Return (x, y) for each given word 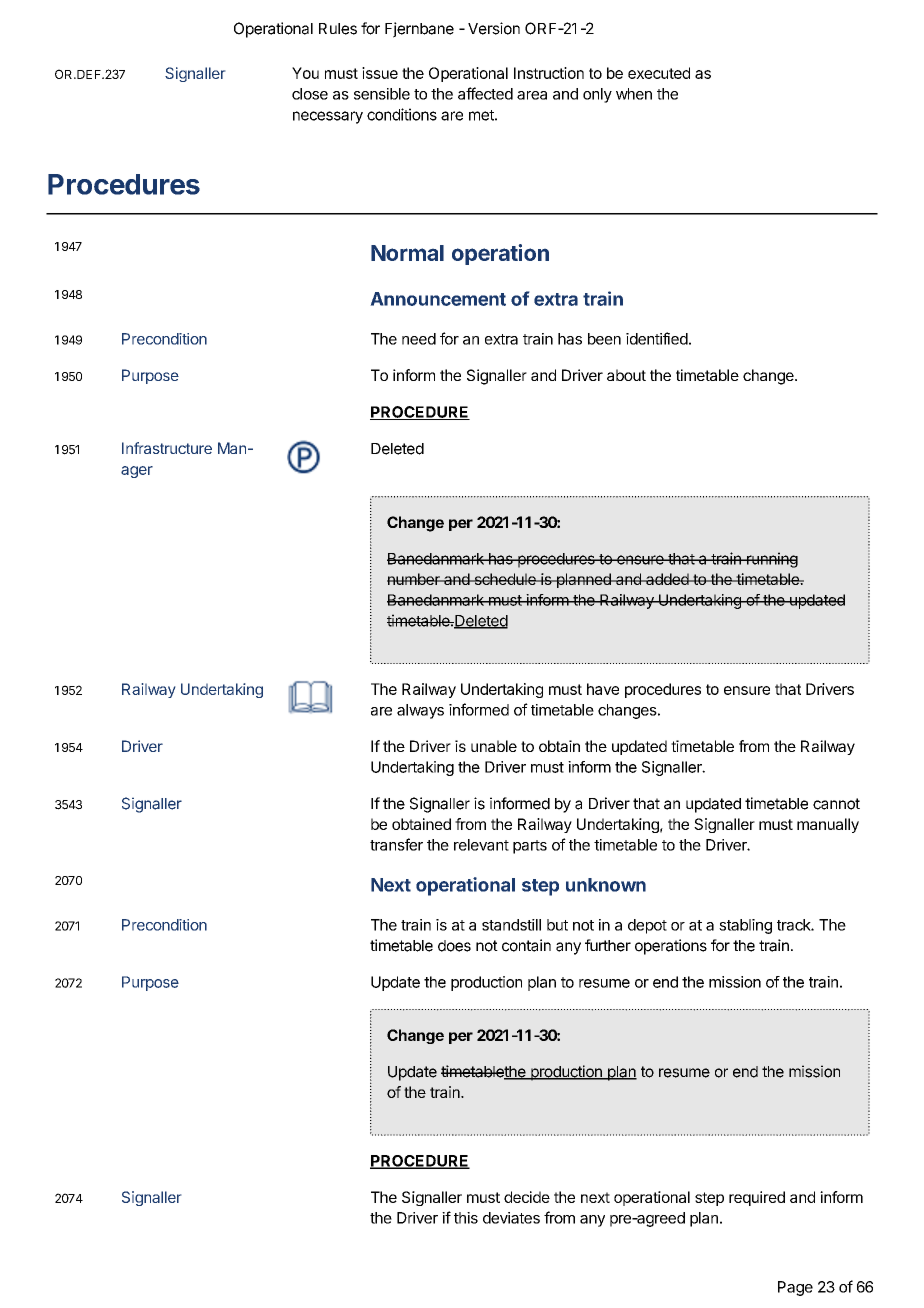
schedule (505, 579)
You (305, 73)
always (420, 711)
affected (485, 93)
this (466, 1218)
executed (659, 73)
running (771, 560)
